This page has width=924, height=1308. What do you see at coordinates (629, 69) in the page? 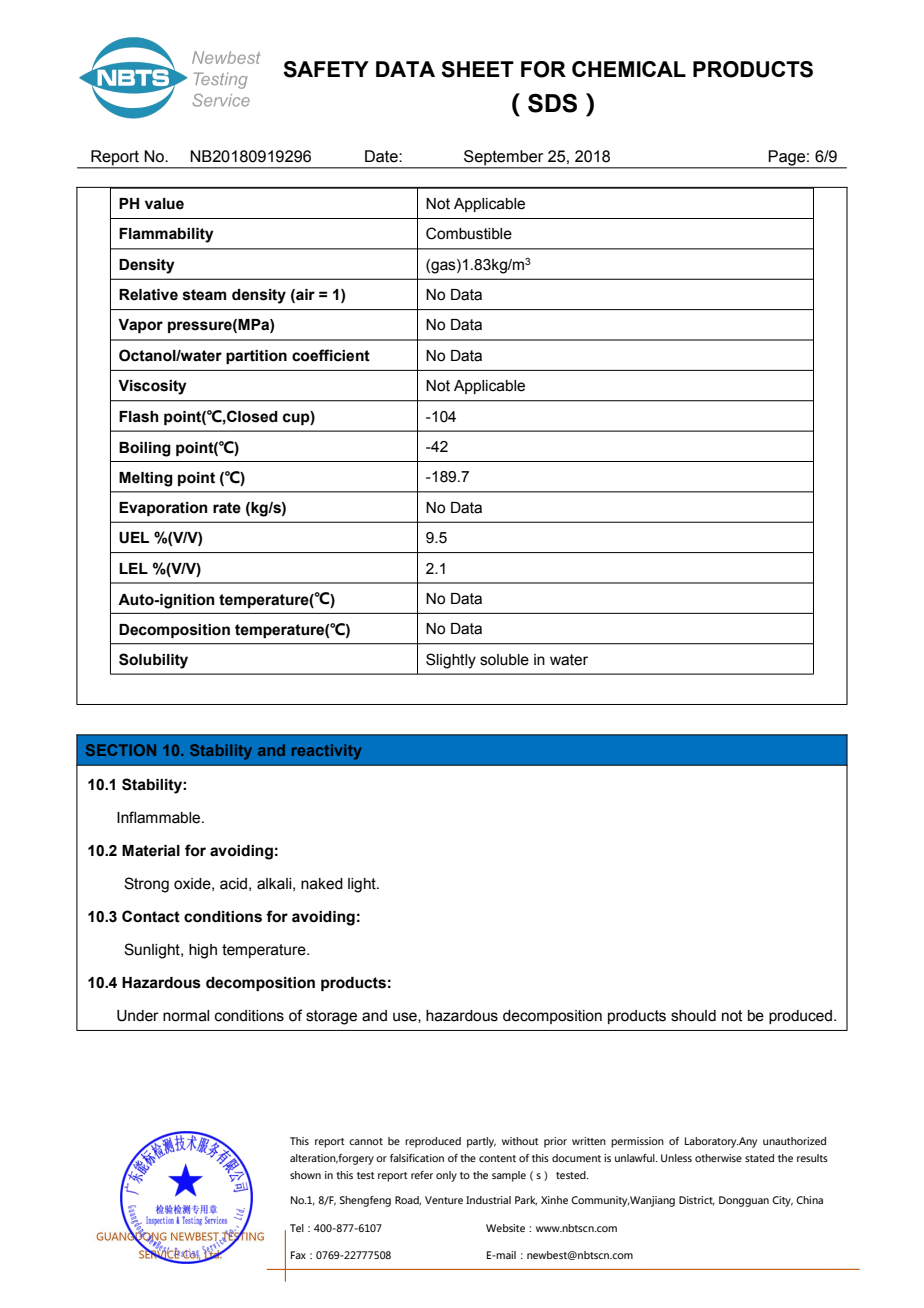
I see `CHEMICAL` at bounding box center [629, 69].
